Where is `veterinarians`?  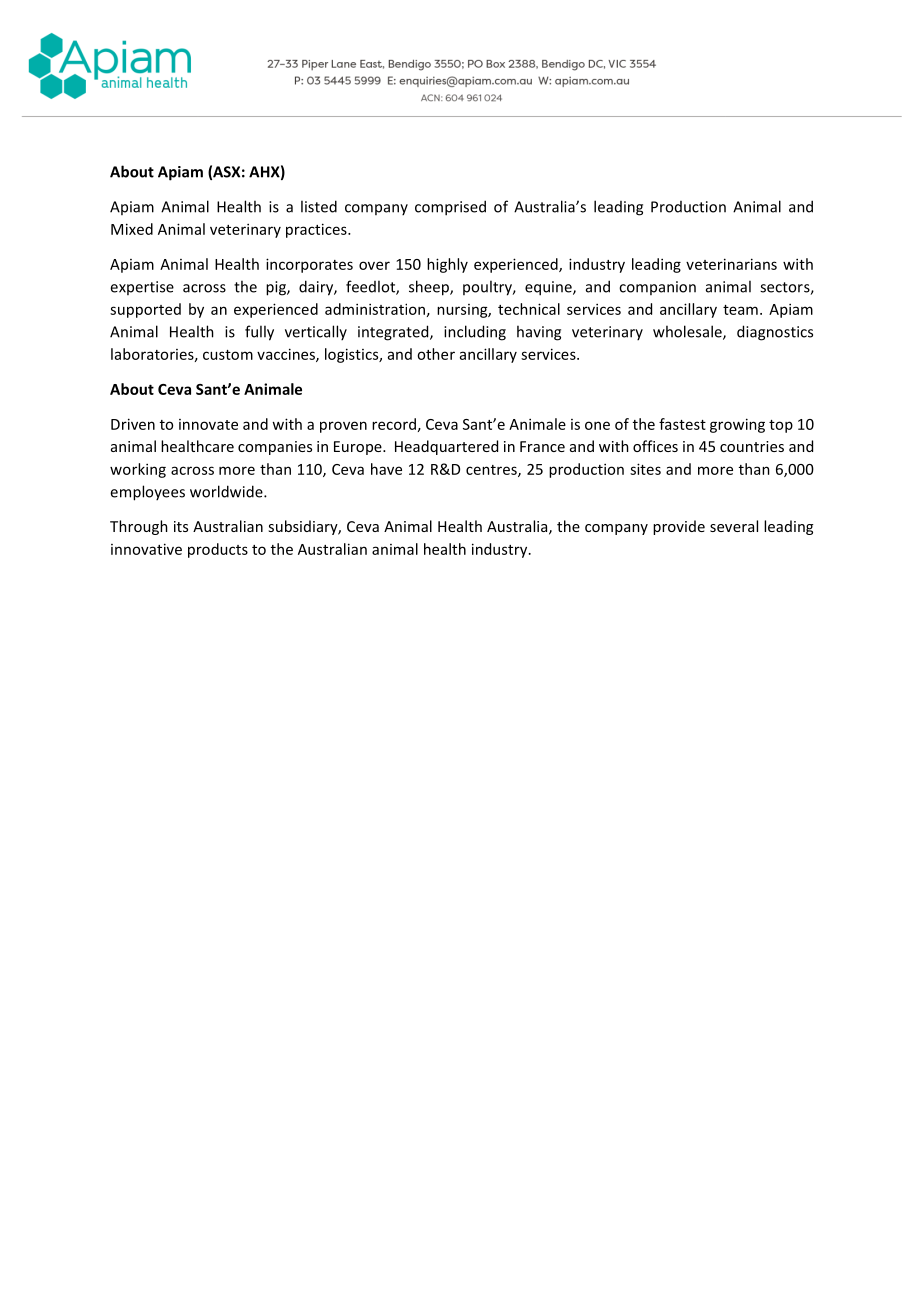 veterinarians is located at coordinates (731, 264).
